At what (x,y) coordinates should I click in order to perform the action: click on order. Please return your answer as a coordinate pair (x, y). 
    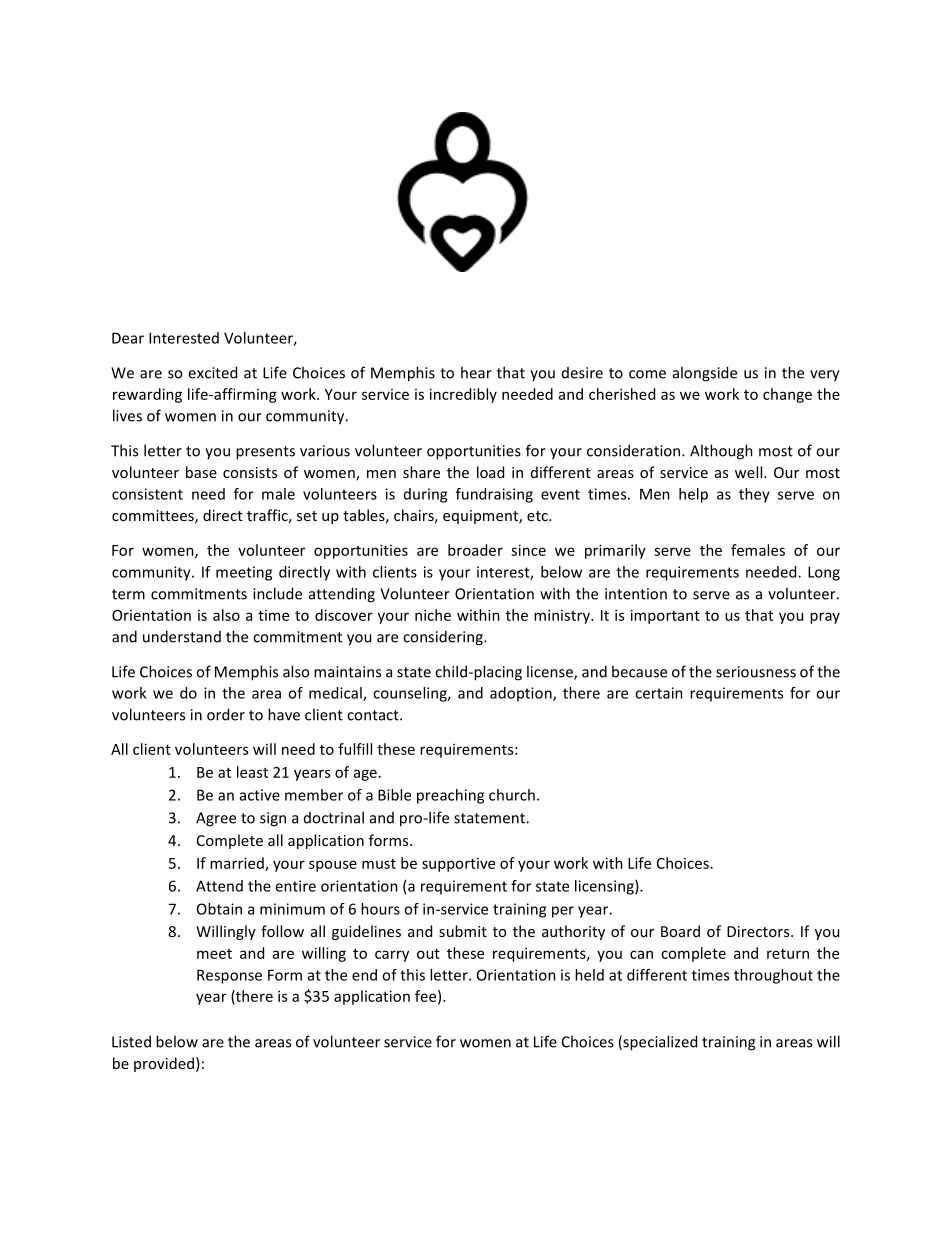
    Looking at the image, I should click on (226, 714).
